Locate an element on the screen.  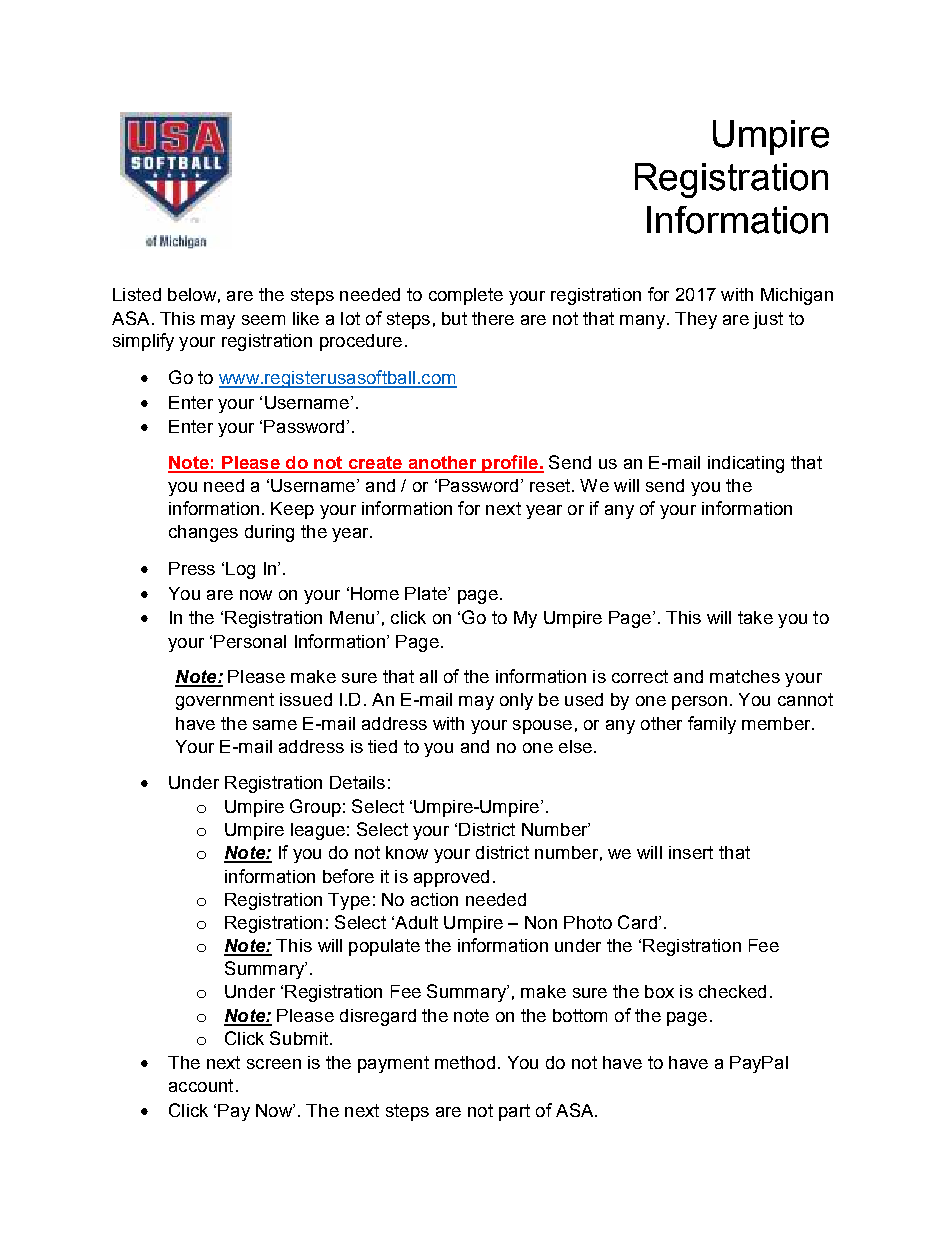
They is located at coordinates (696, 320).
